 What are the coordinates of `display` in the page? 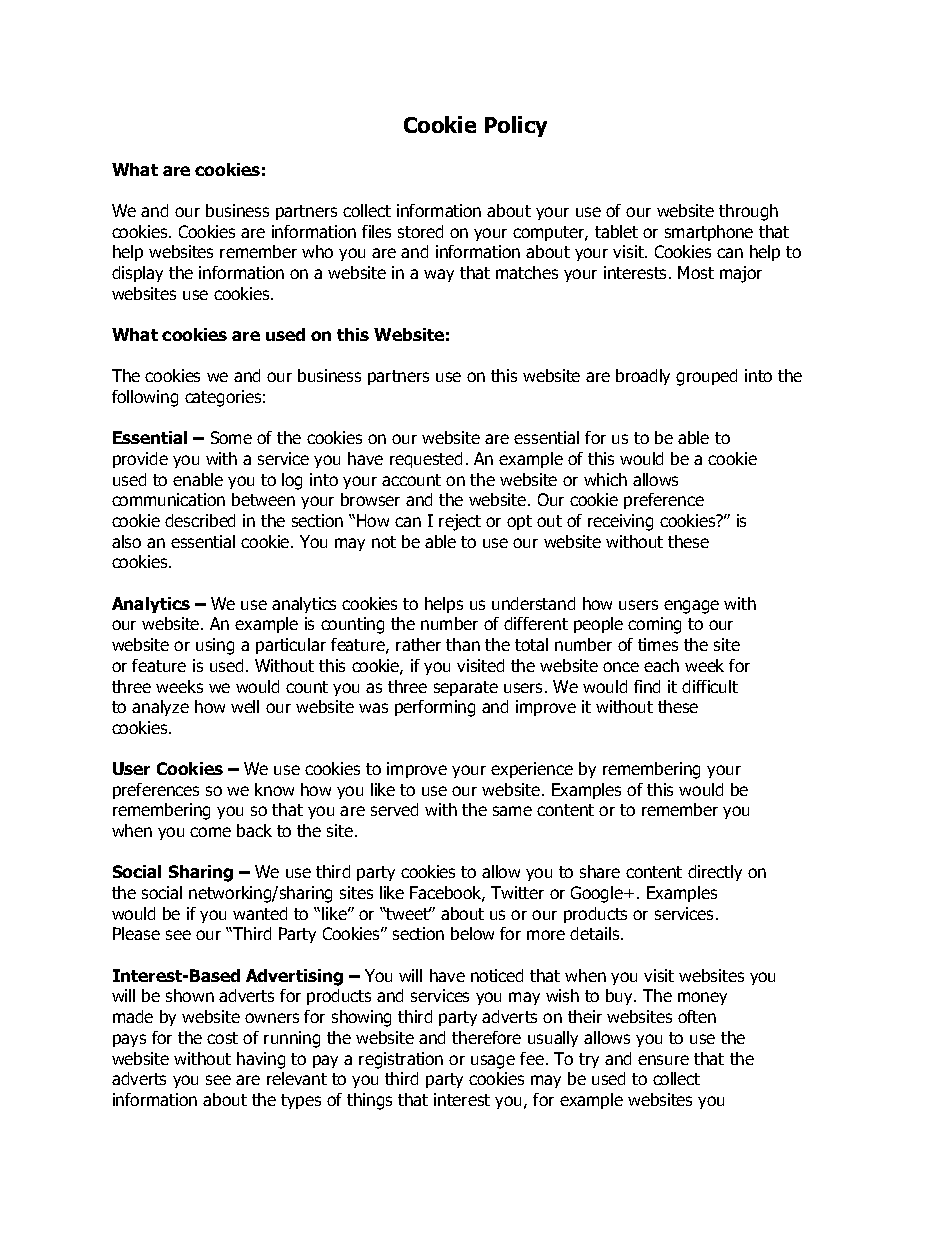 It's located at (137, 274).
